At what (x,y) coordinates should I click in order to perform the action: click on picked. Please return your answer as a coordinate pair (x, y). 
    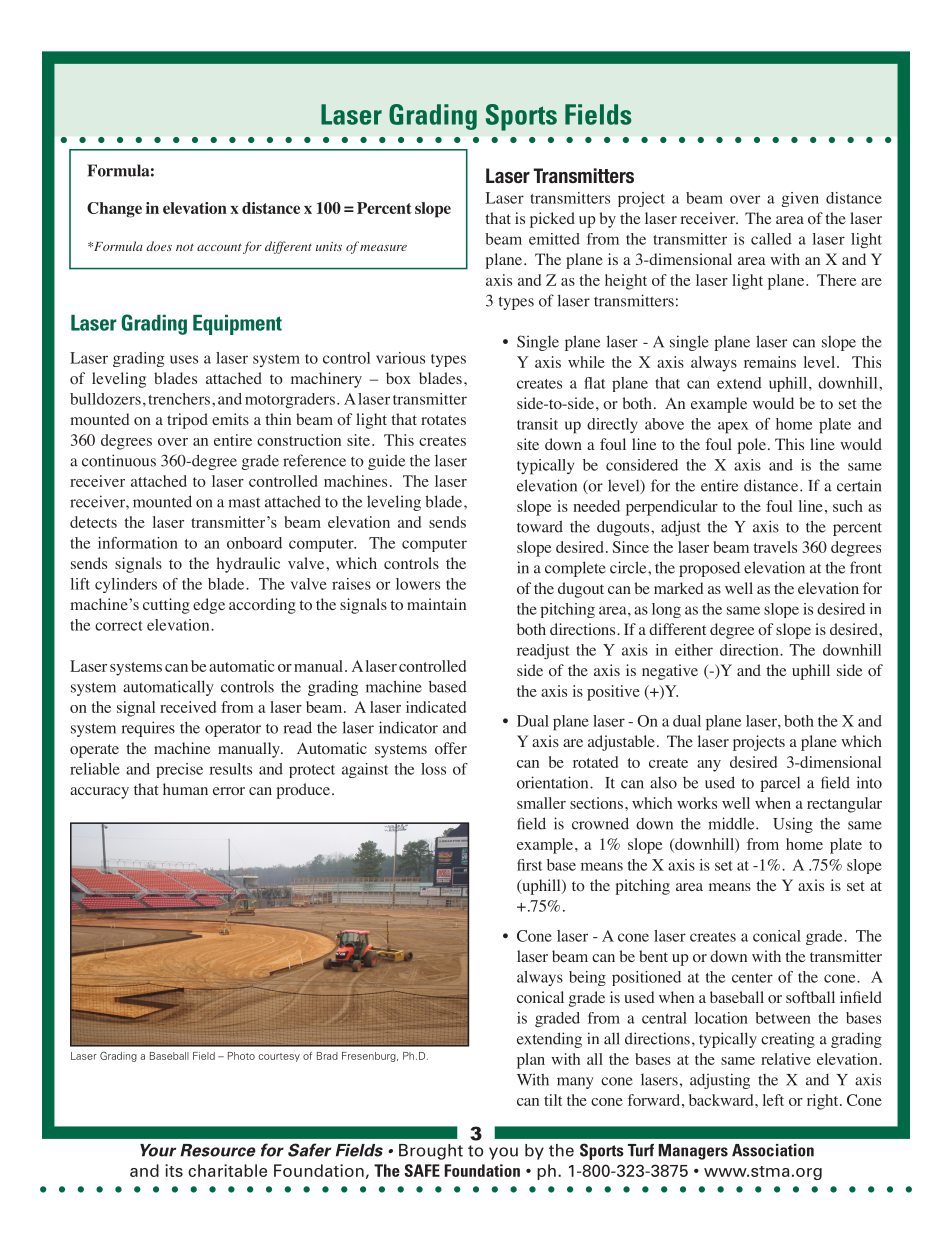
    Looking at the image, I should click on (552, 220).
